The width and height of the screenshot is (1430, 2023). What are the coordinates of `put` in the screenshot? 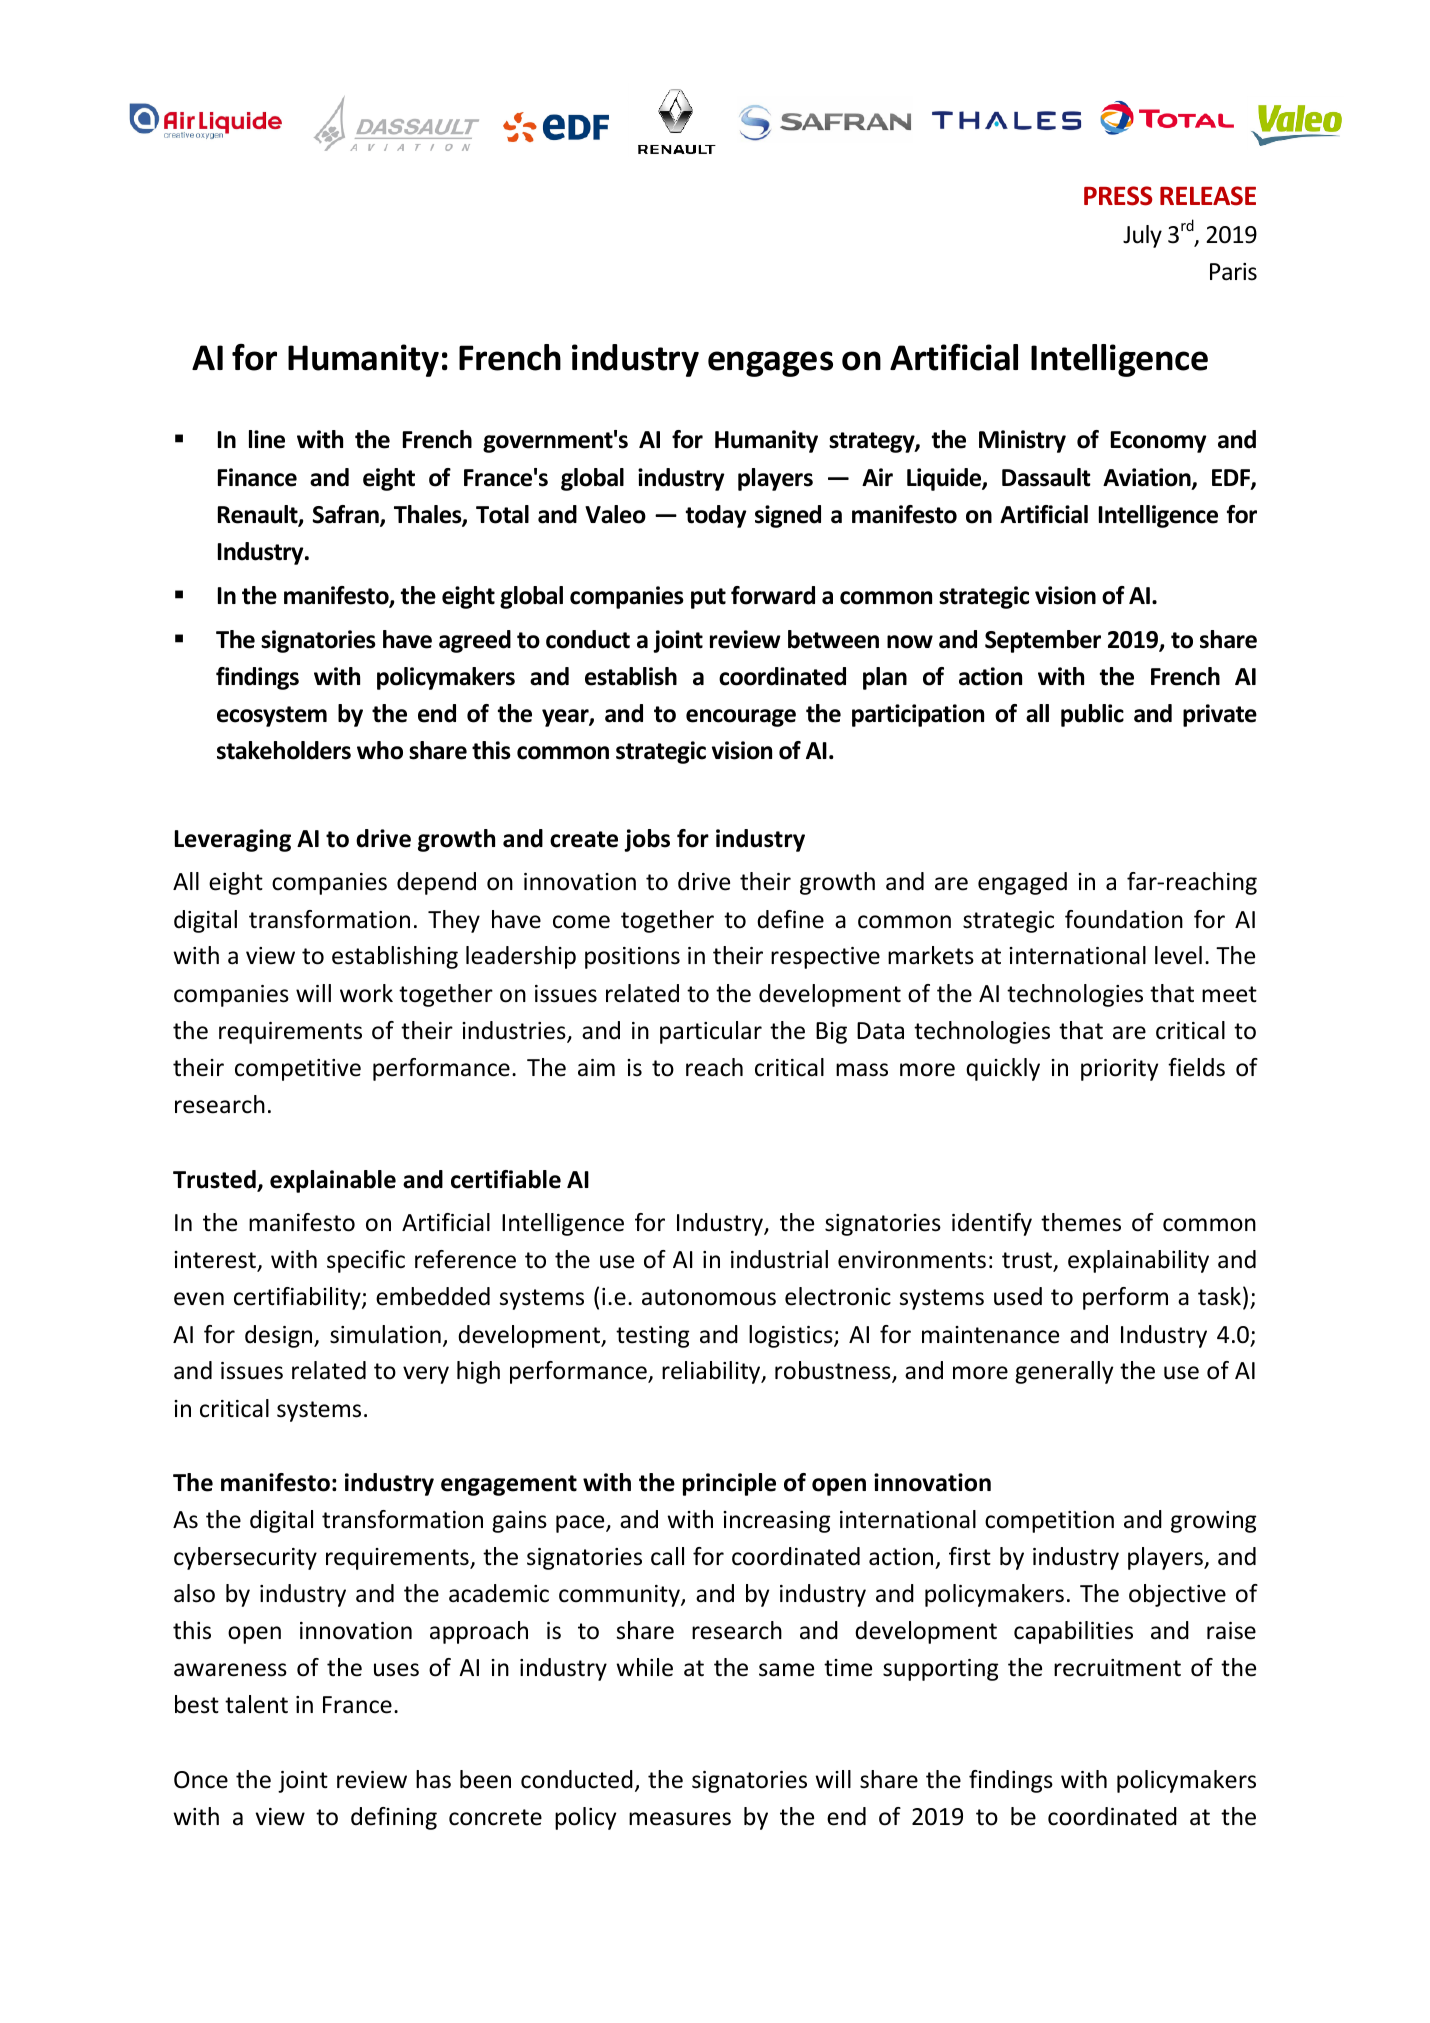 It's located at (708, 598).
